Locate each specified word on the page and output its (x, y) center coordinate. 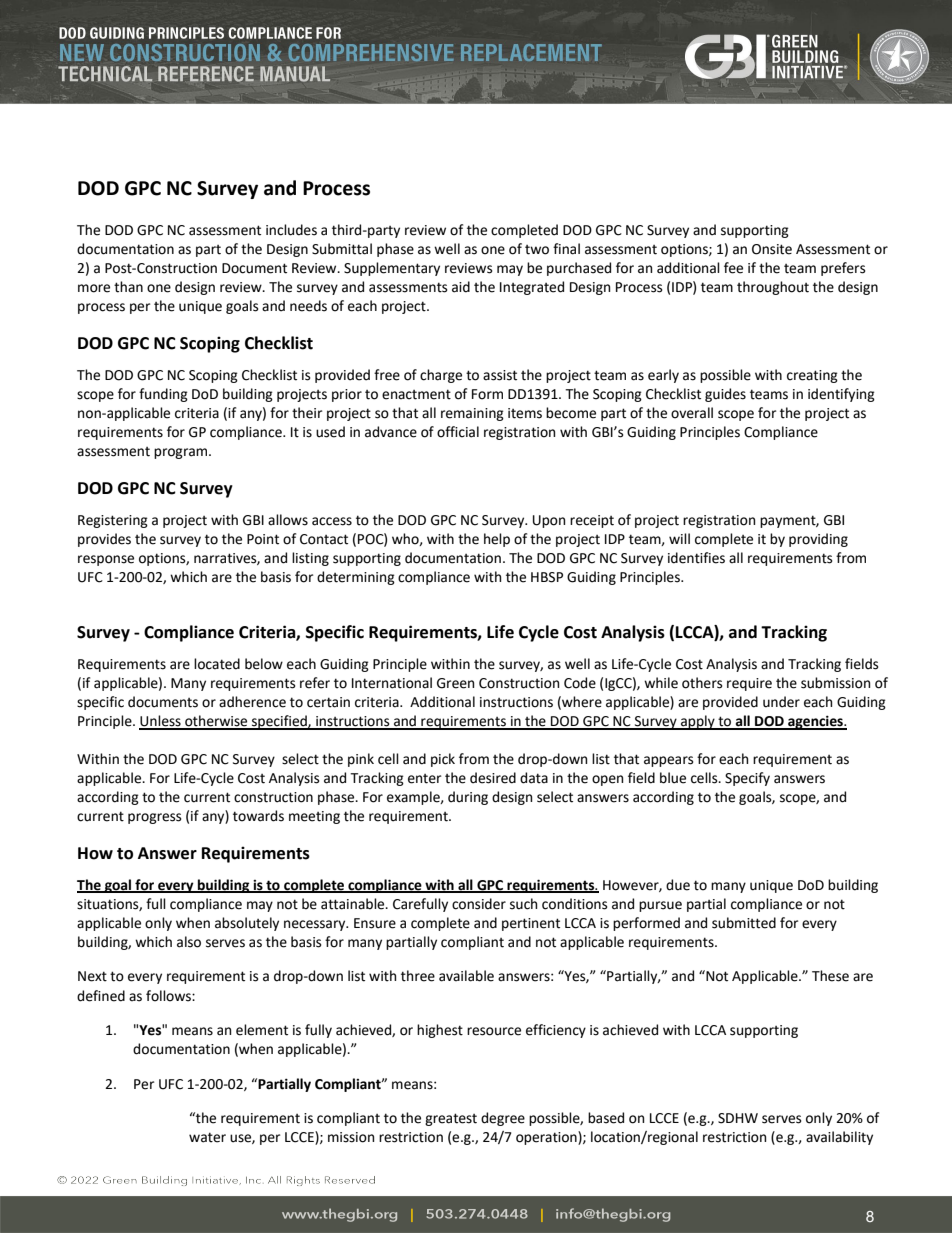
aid (461, 287)
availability (839, 1138)
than (128, 287)
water (207, 1137)
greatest (451, 1119)
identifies (696, 558)
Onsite (772, 249)
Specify (747, 779)
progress (154, 818)
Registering (113, 521)
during (468, 798)
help (497, 540)
